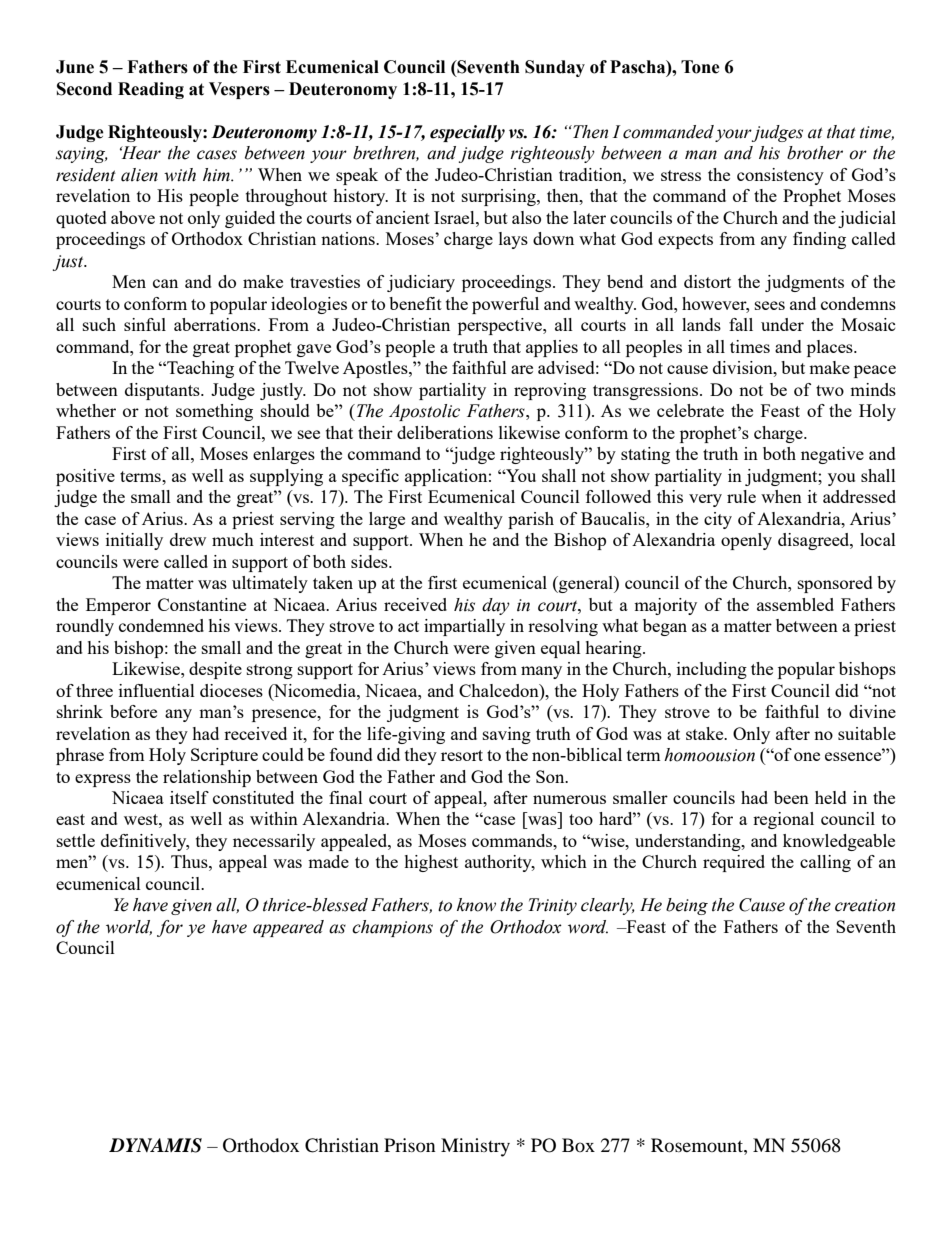 The image size is (952, 1233). Describe the element at coordinates (151, 90) in the screenshot. I see `Reading` at that location.
